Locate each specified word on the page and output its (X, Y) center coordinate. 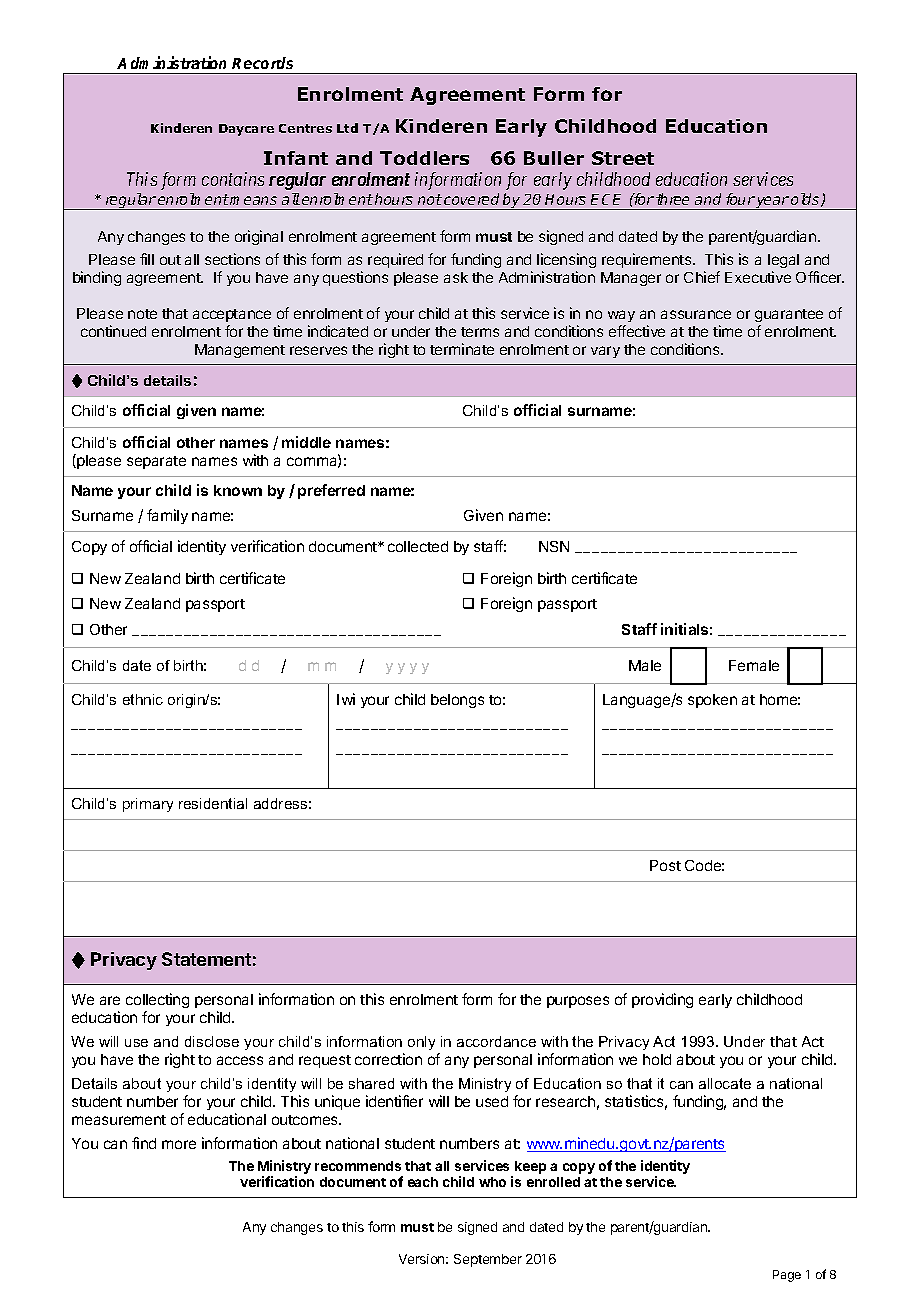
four (740, 199)
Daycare (246, 130)
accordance (496, 1041)
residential (213, 803)
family (167, 516)
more (179, 1144)
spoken (712, 701)
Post (665, 865)
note (142, 314)
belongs (457, 701)
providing (662, 1000)
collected (418, 546)
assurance (696, 314)
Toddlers (424, 158)
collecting (157, 1000)
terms (480, 332)
